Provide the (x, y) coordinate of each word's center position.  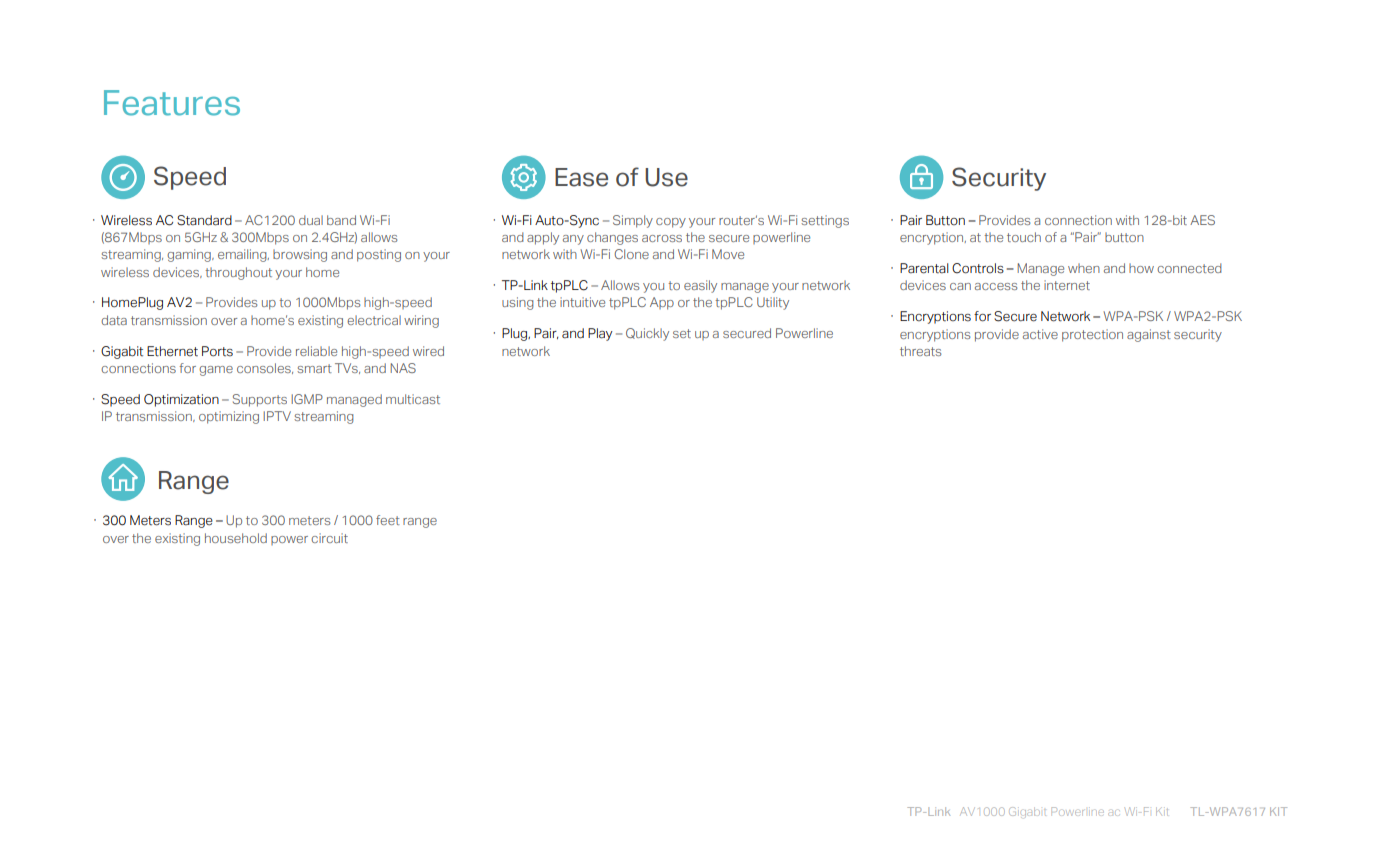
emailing (243, 255)
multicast (413, 399)
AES (1202, 220)
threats (921, 351)
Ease (581, 177)
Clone (631, 254)
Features (172, 103)
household (236, 538)
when (1084, 268)
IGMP (307, 399)
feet (388, 520)
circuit (329, 538)
